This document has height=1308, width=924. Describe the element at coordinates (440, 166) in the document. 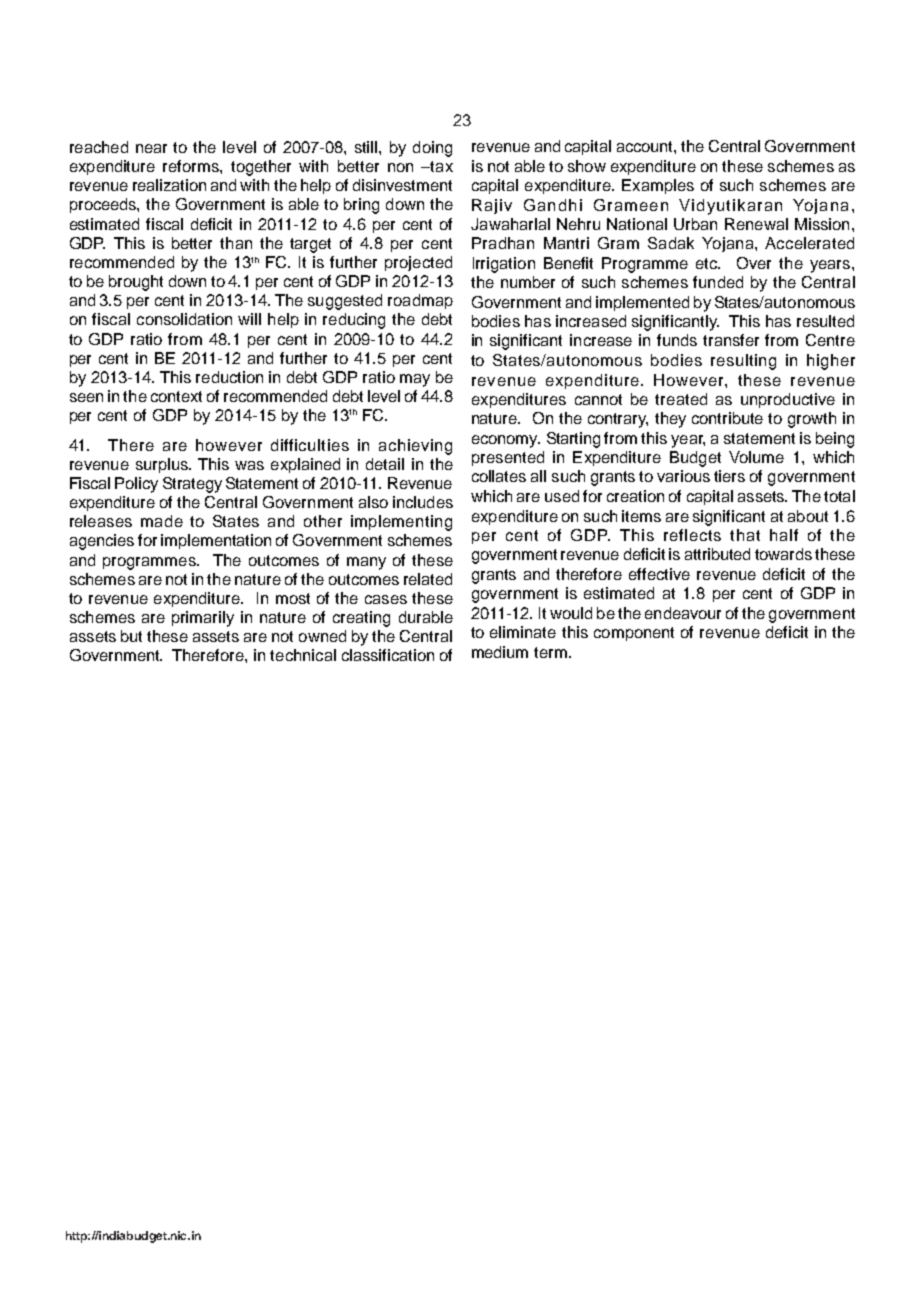

I see `tax` at that location.
